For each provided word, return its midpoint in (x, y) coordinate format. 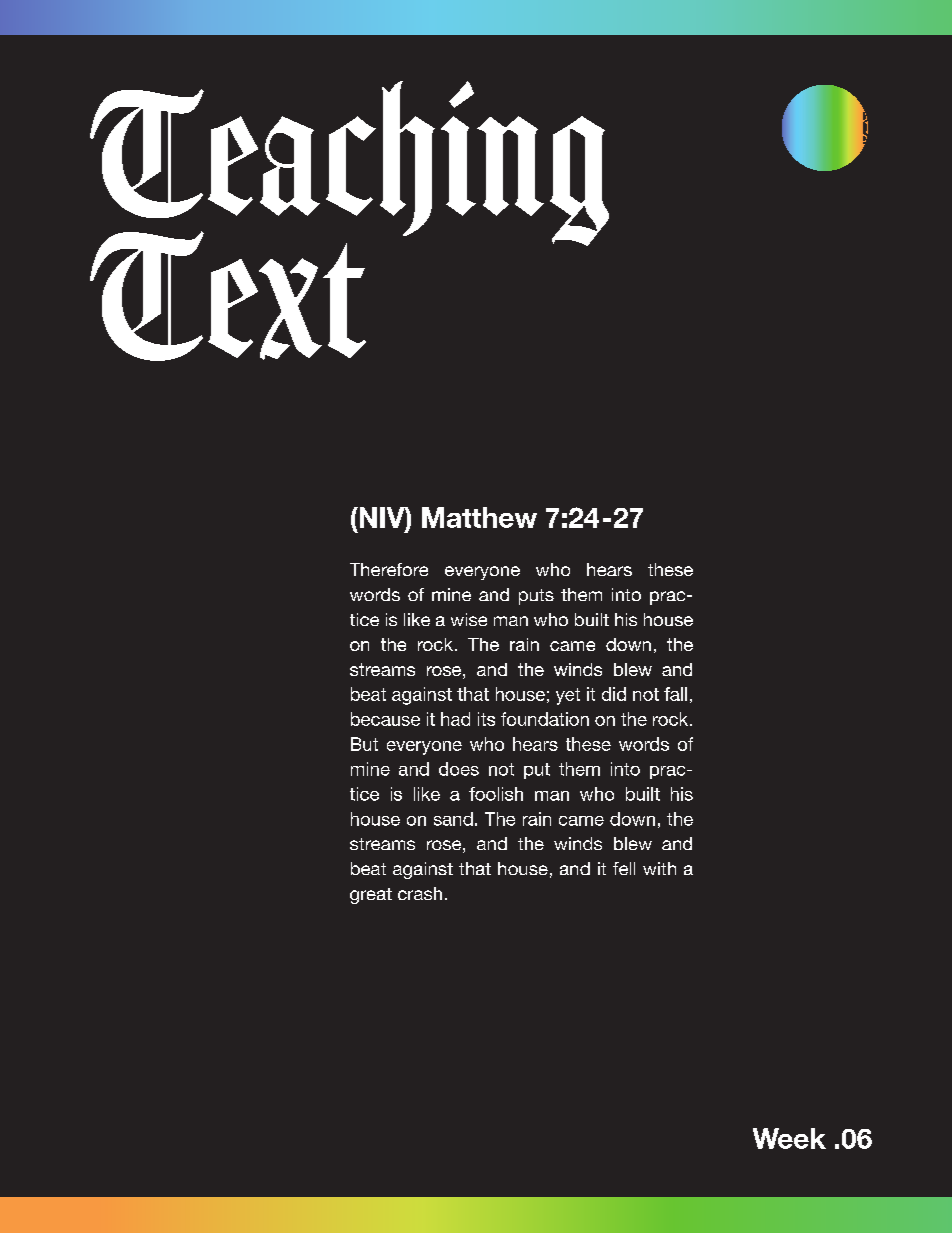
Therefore (389, 569)
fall (675, 694)
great (371, 896)
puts (536, 597)
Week (789, 1138)
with (659, 868)
